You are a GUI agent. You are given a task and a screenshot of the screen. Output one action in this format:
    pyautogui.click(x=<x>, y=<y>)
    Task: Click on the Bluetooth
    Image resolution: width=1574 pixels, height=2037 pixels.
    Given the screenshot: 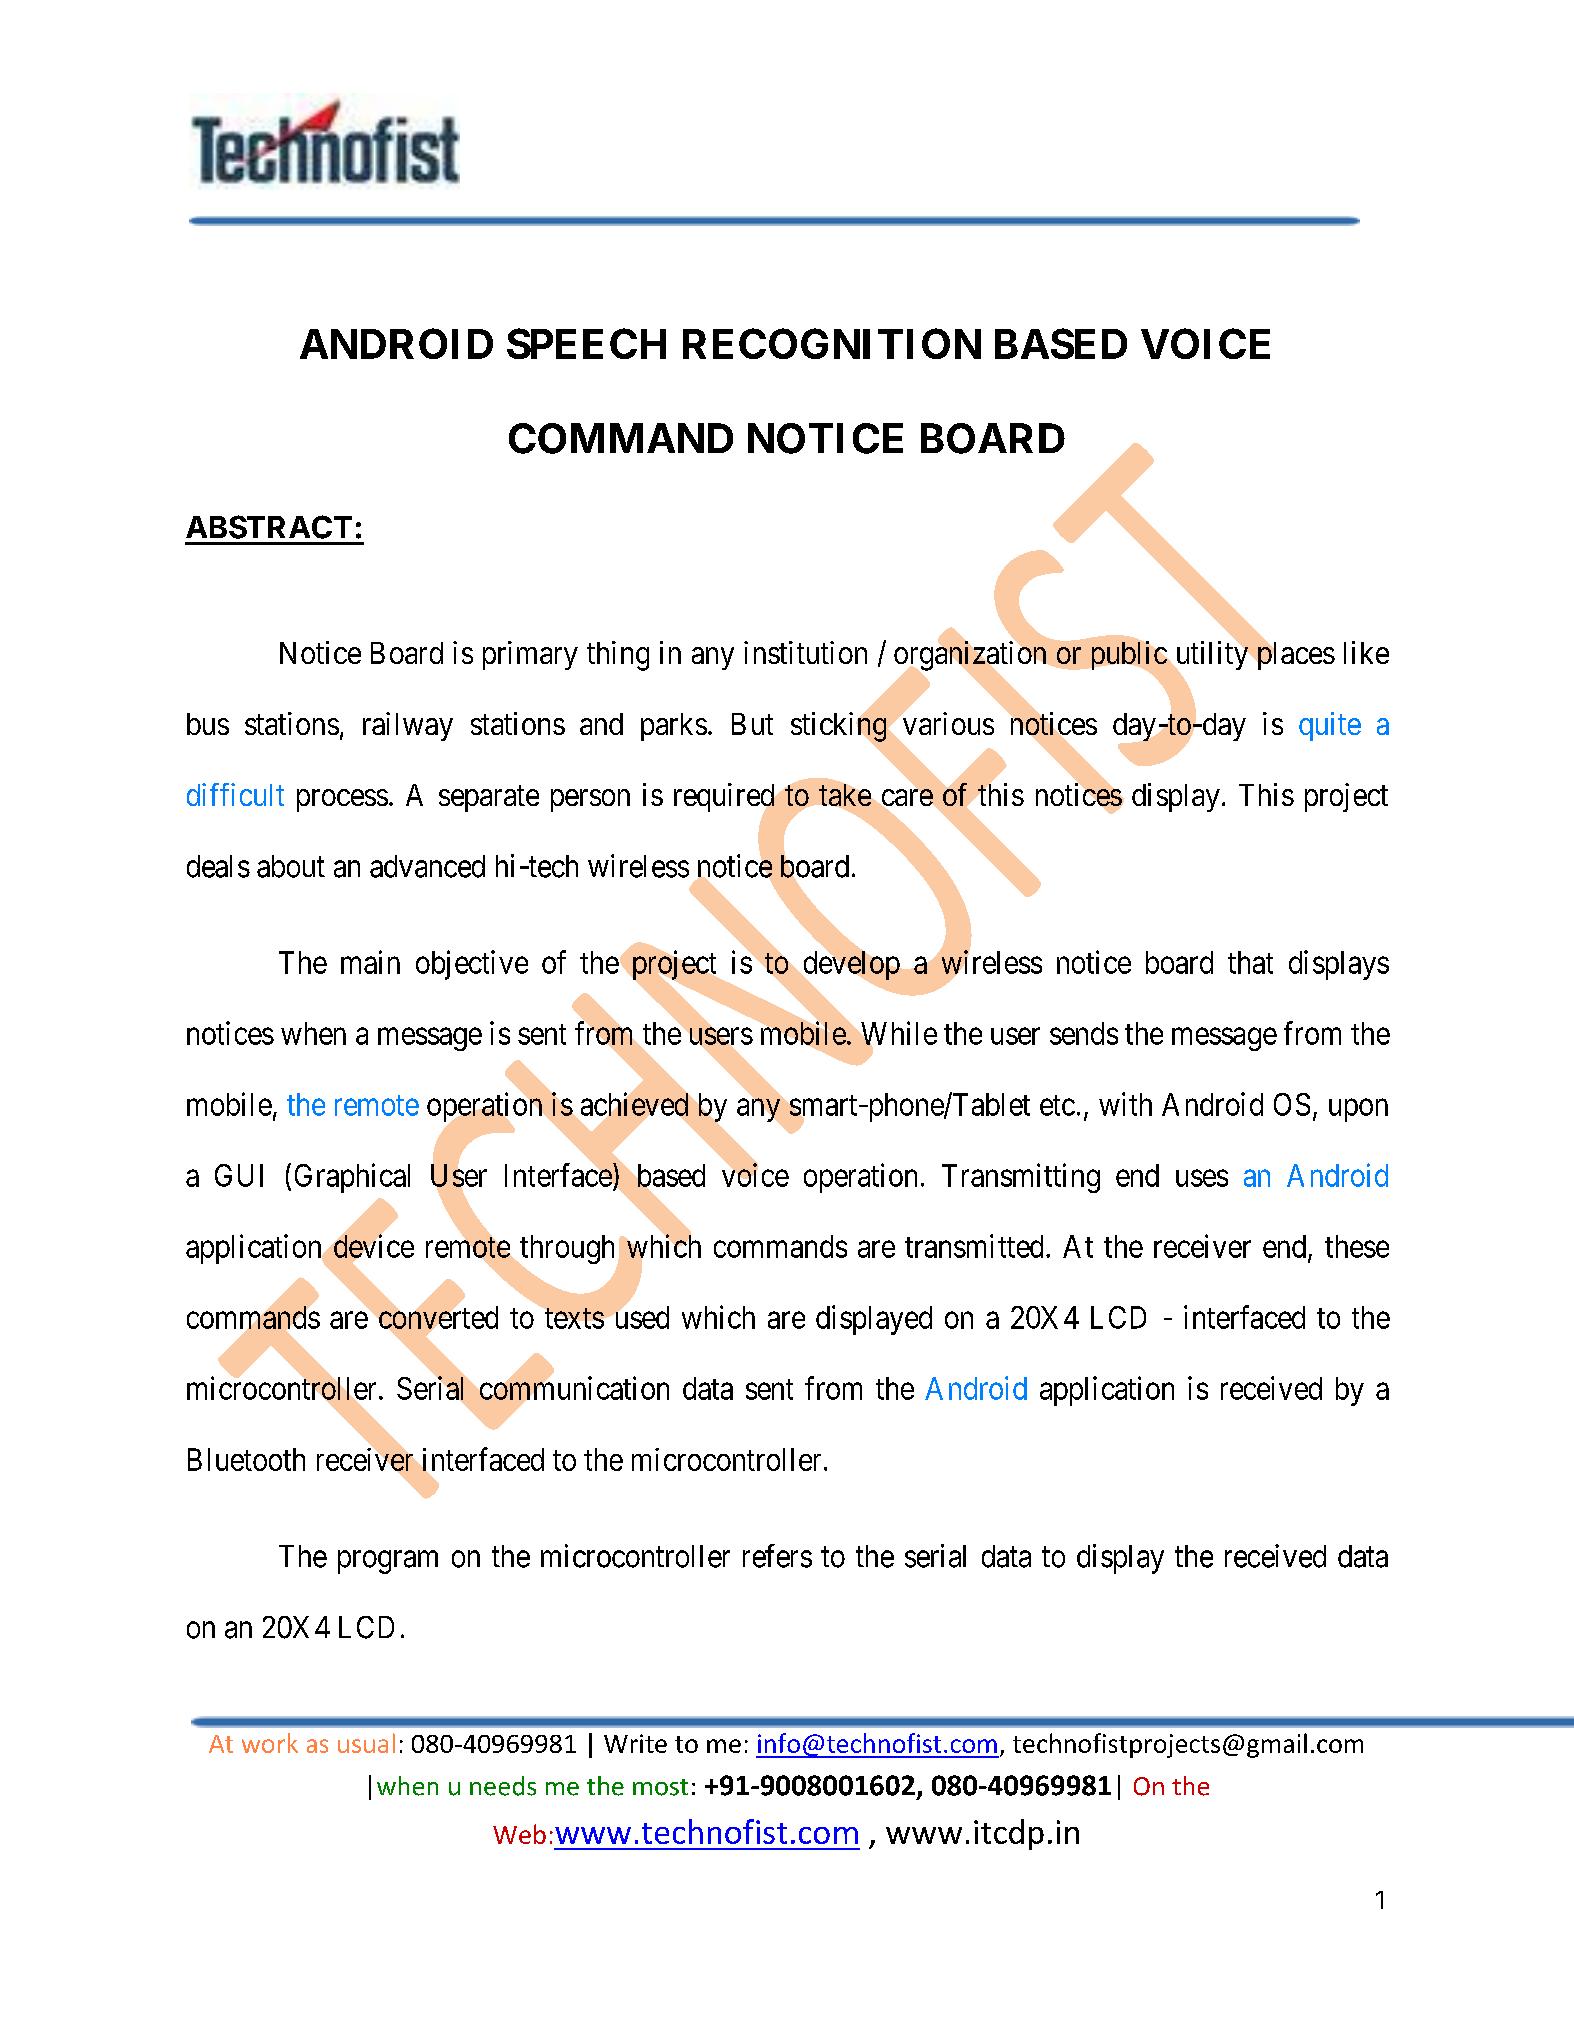 What is the action you would take?
    pyautogui.click(x=246, y=1459)
